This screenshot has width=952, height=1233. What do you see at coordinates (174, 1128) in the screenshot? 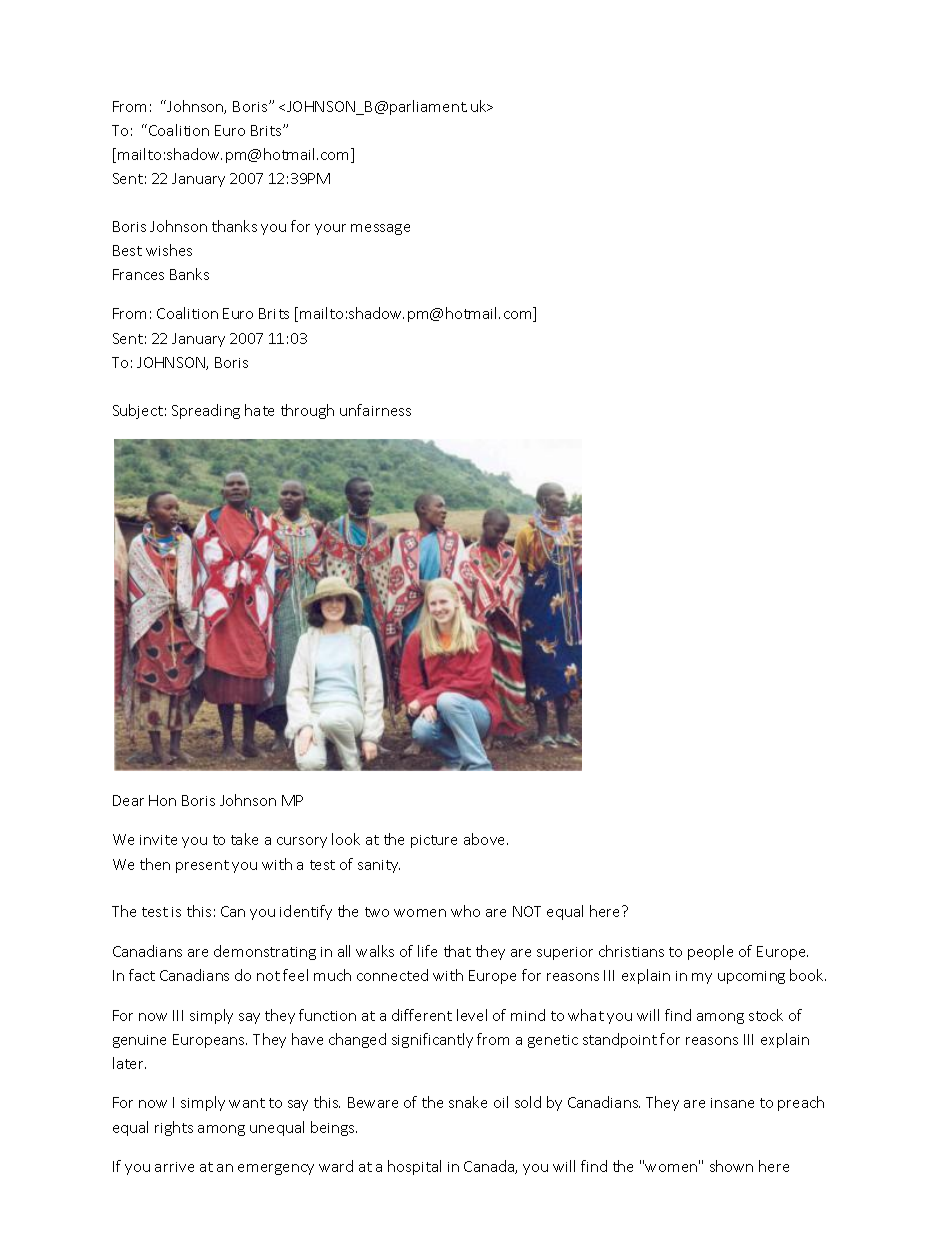
I see `rights` at bounding box center [174, 1128].
